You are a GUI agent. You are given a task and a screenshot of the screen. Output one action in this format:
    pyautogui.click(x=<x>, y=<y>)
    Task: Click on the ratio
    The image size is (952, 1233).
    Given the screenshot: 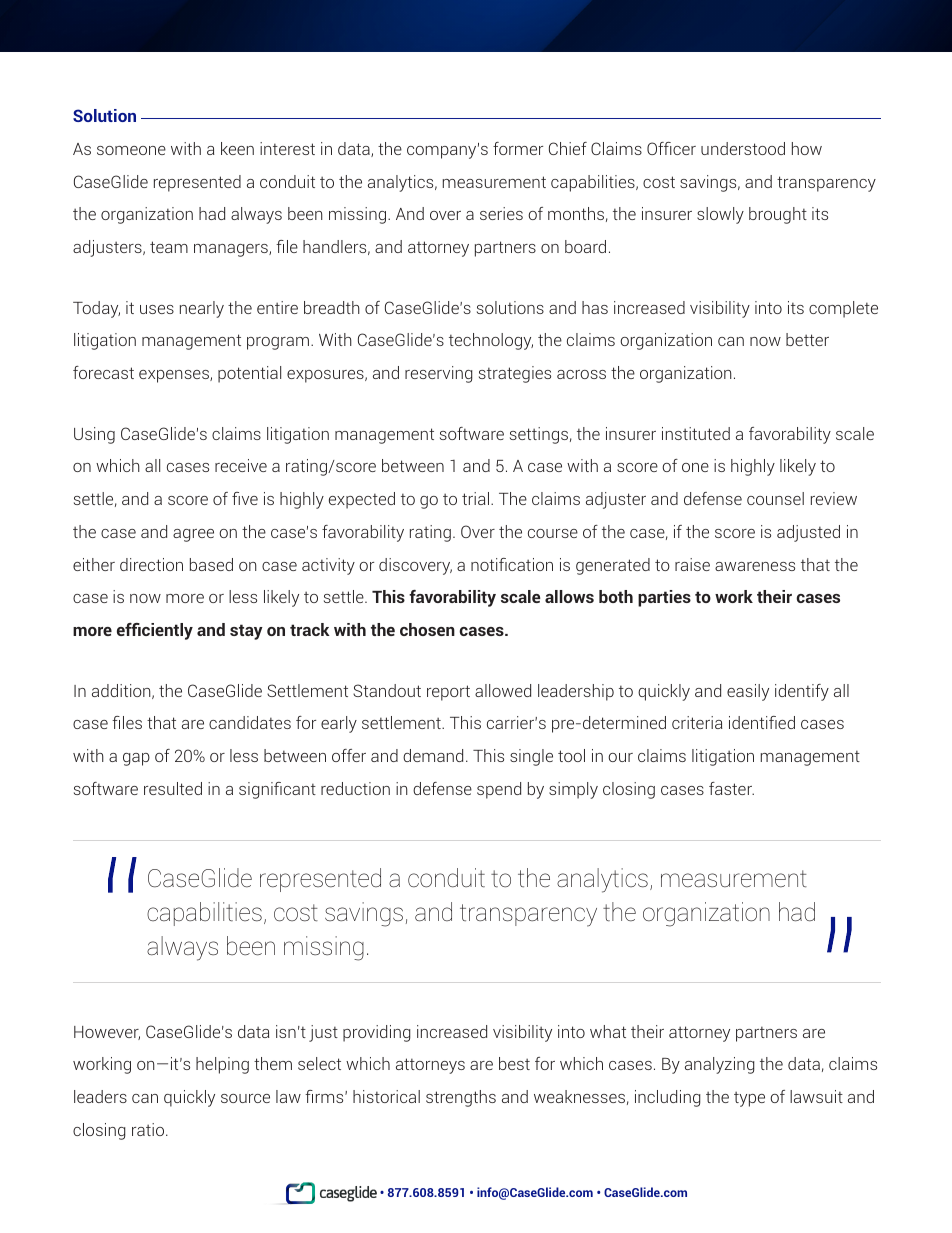 What is the action you would take?
    pyautogui.click(x=149, y=1129)
